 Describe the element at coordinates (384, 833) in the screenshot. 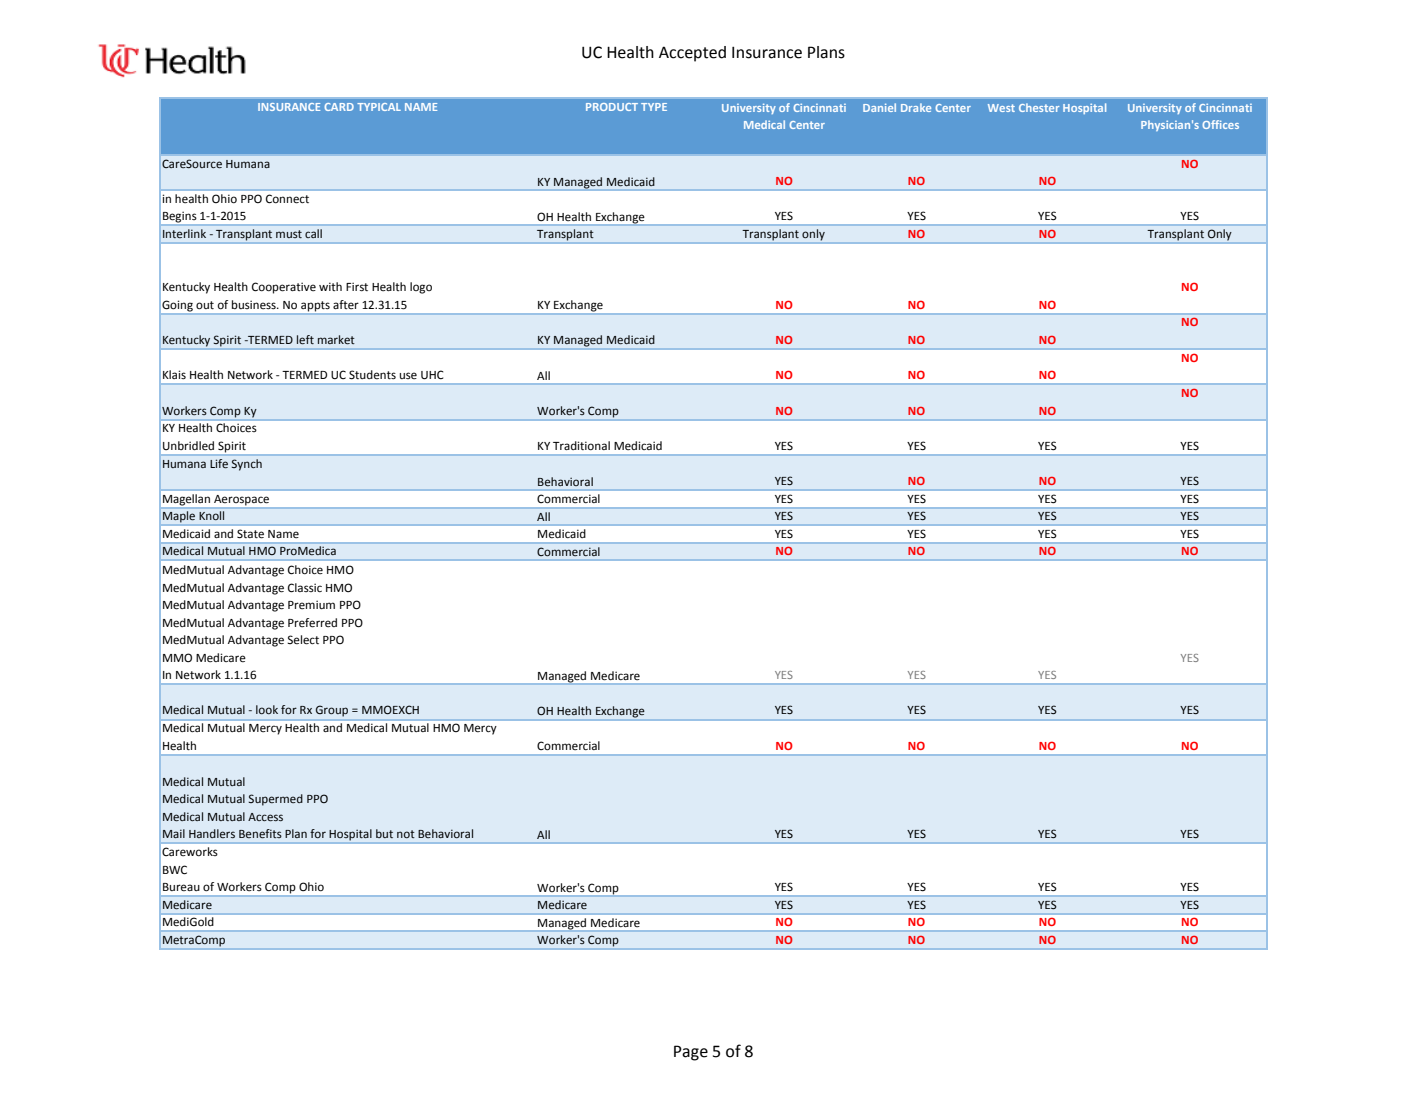

I see `but` at that location.
